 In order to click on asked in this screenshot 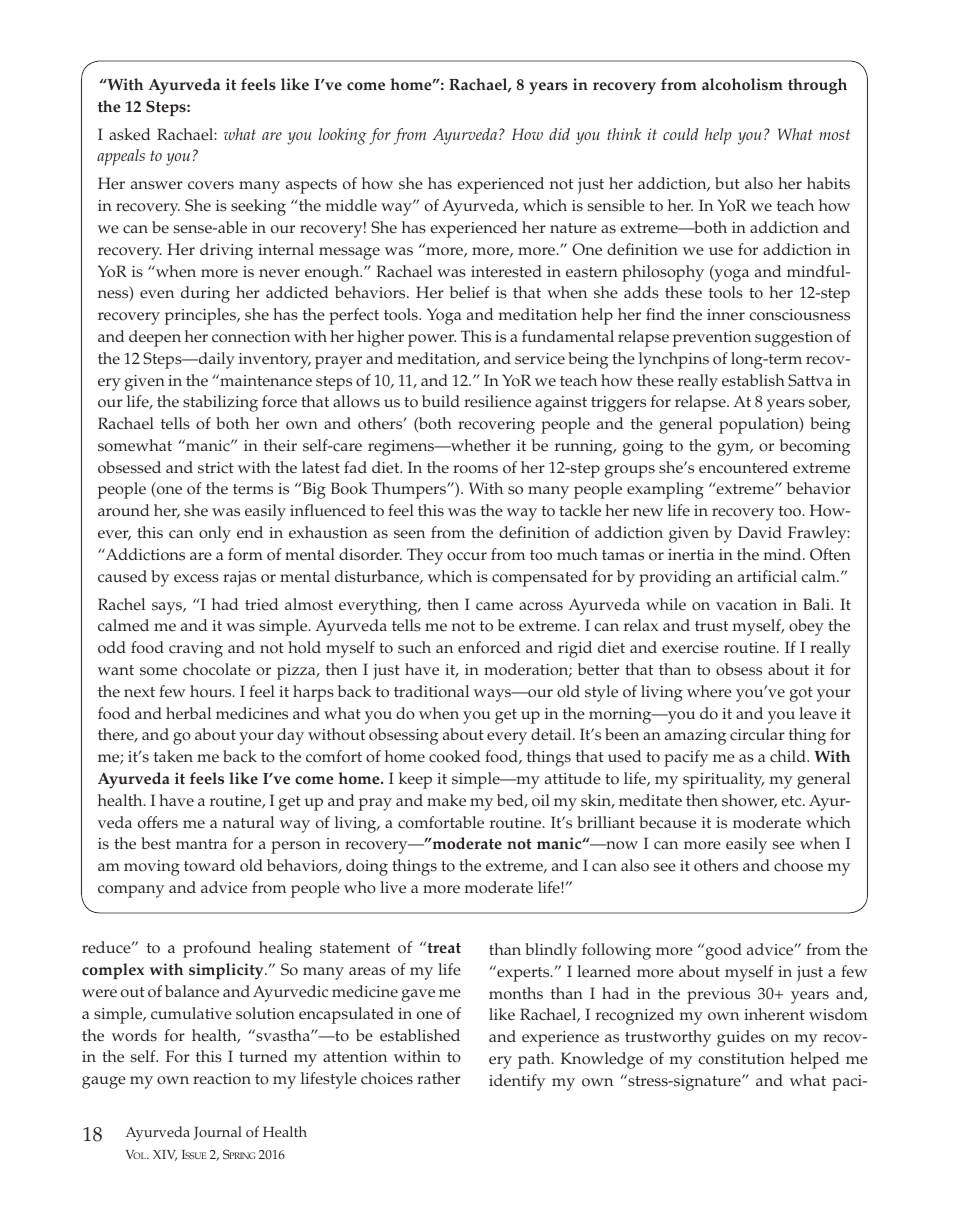, I will do `click(130, 134)`.
